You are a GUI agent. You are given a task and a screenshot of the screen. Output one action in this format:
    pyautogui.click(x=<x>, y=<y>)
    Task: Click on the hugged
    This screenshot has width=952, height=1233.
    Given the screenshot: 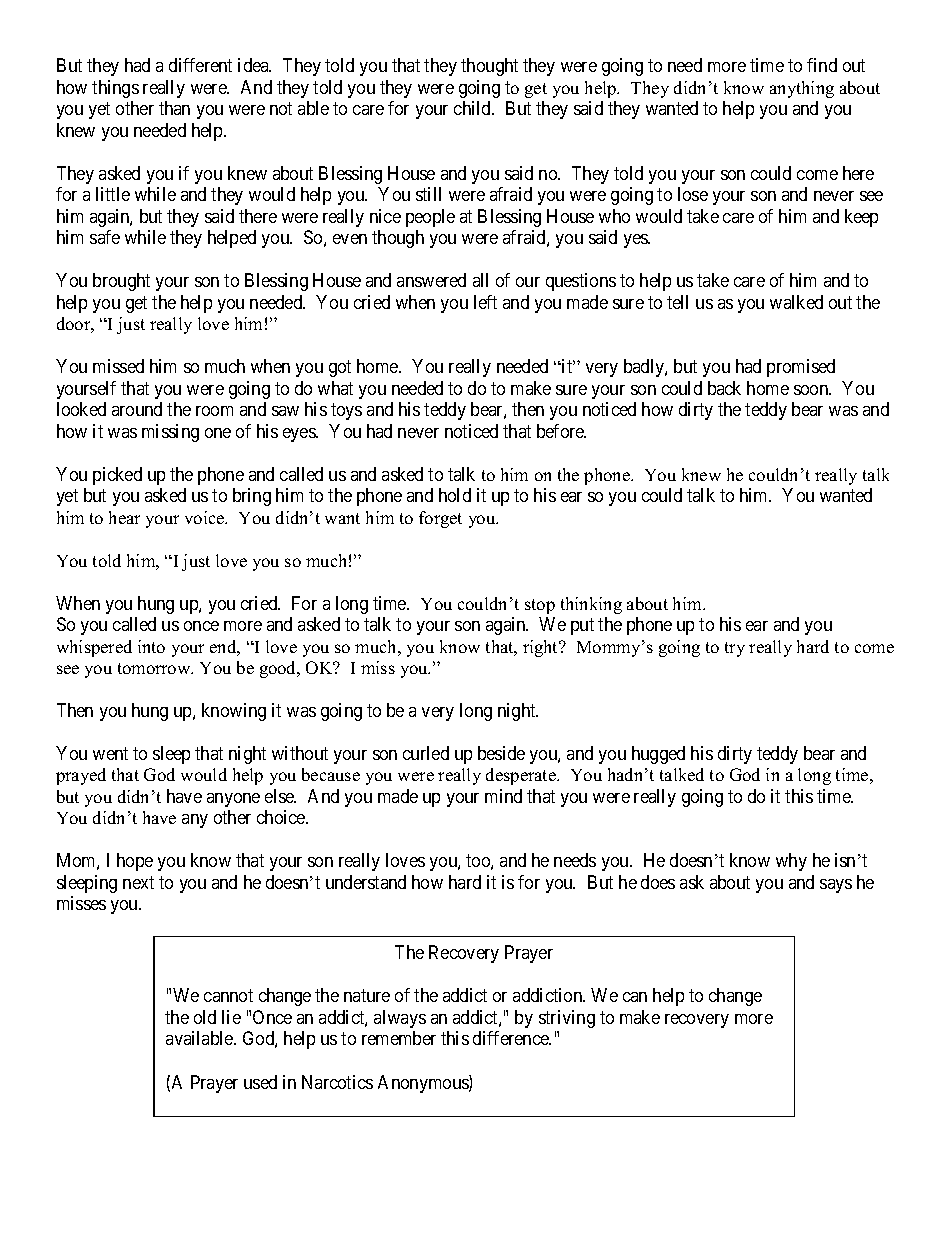 What is the action you would take?
    pyautogui.click(x=658, y=755)
